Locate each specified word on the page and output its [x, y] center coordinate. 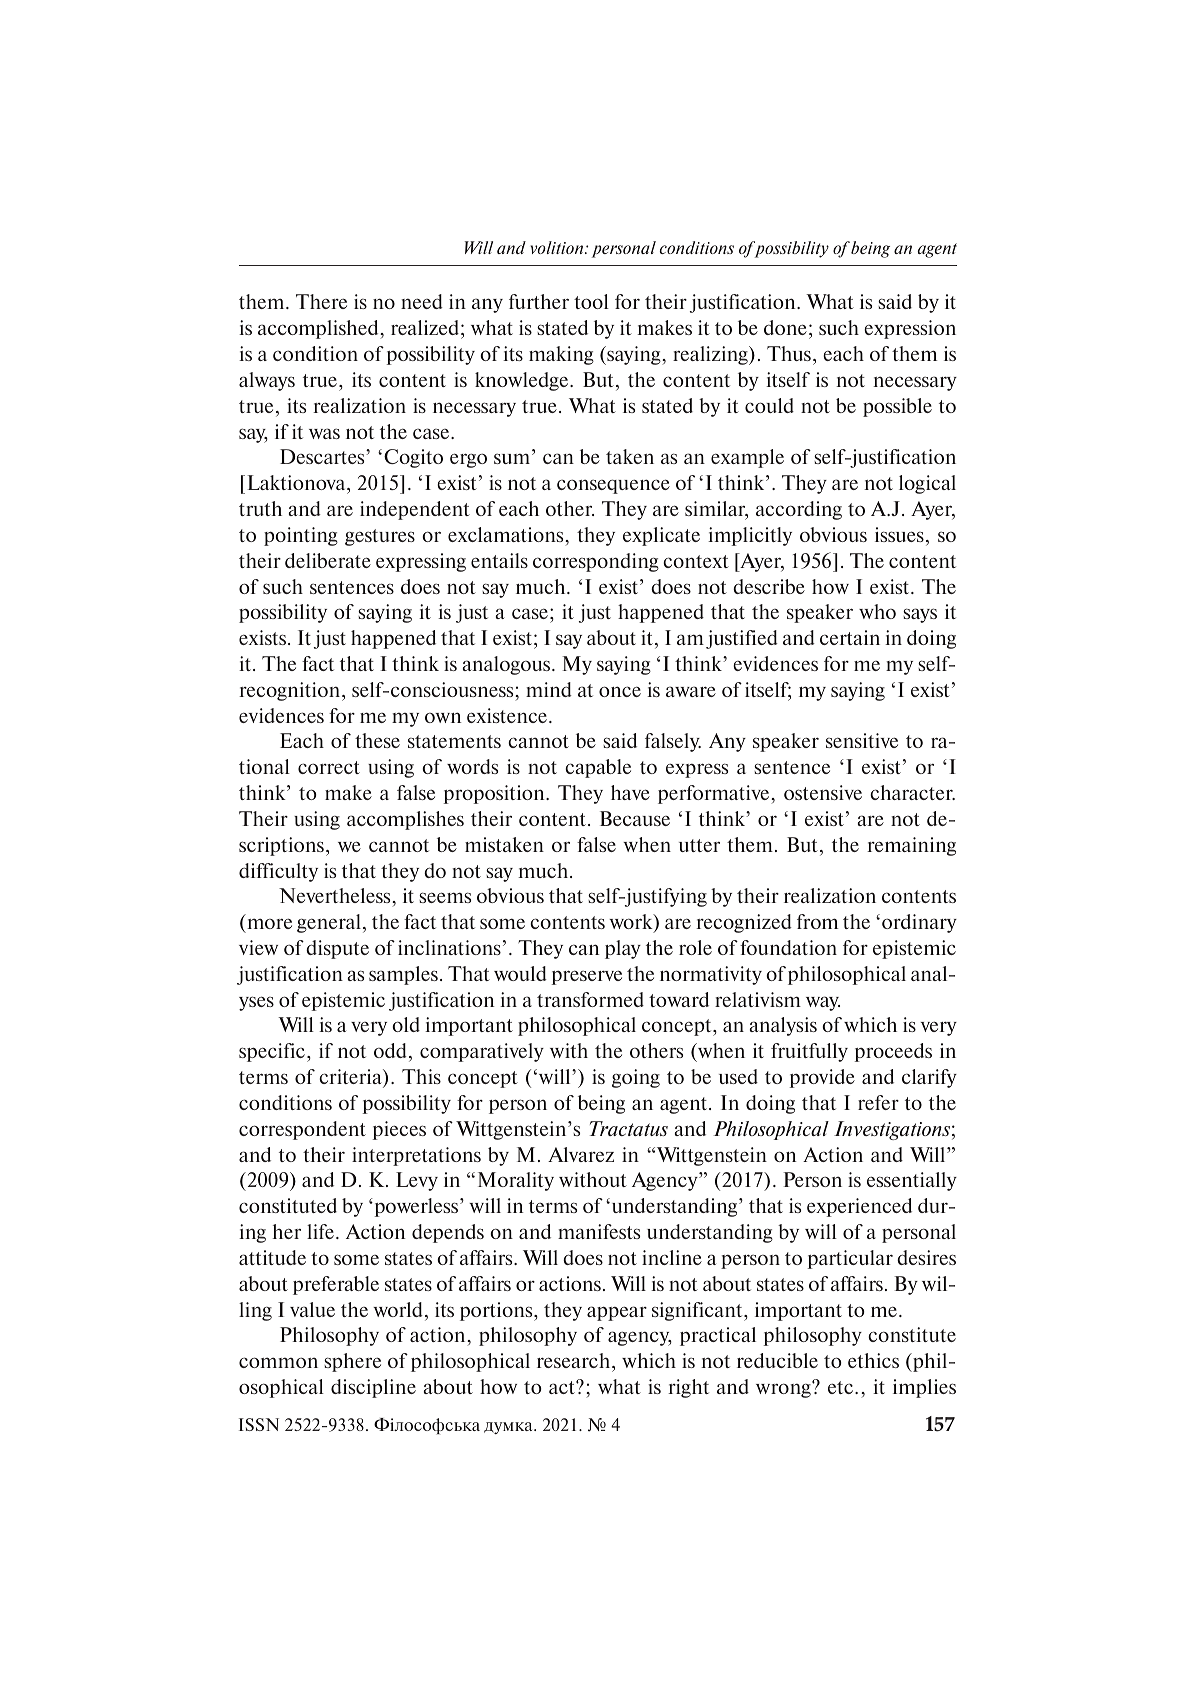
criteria [351, 1078]
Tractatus [629, 1128]
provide [822, 1078]
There [321, 301]
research [575, 1360]
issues [899, 534]
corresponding [596, 562]
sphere [352, 1362]
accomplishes [405, 820]
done [785, 327]
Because [635, 818]
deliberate [328, 560]
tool [591, 301]
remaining [911, 846]
